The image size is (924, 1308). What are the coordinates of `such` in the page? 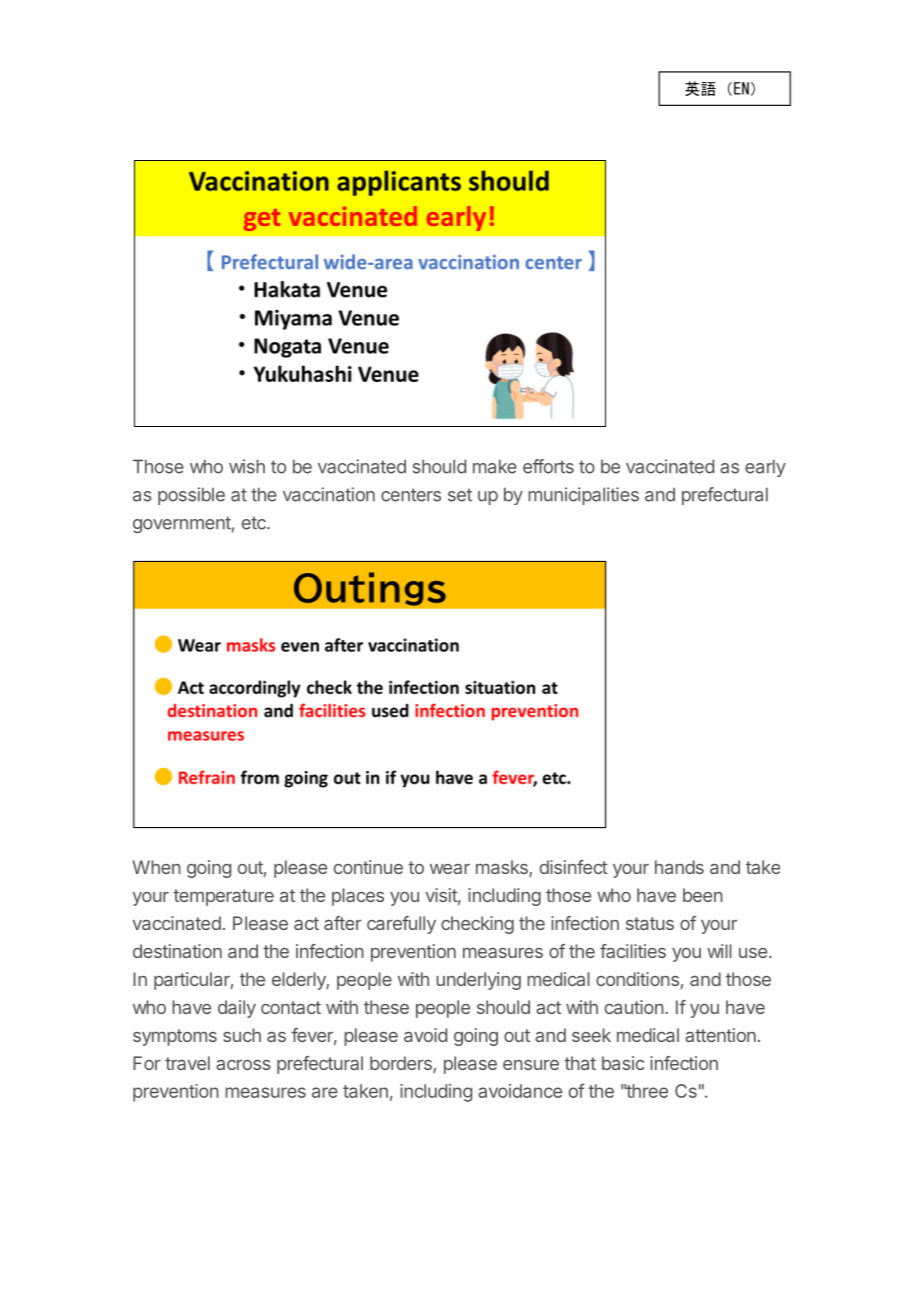 It's located at (242, 1035).
